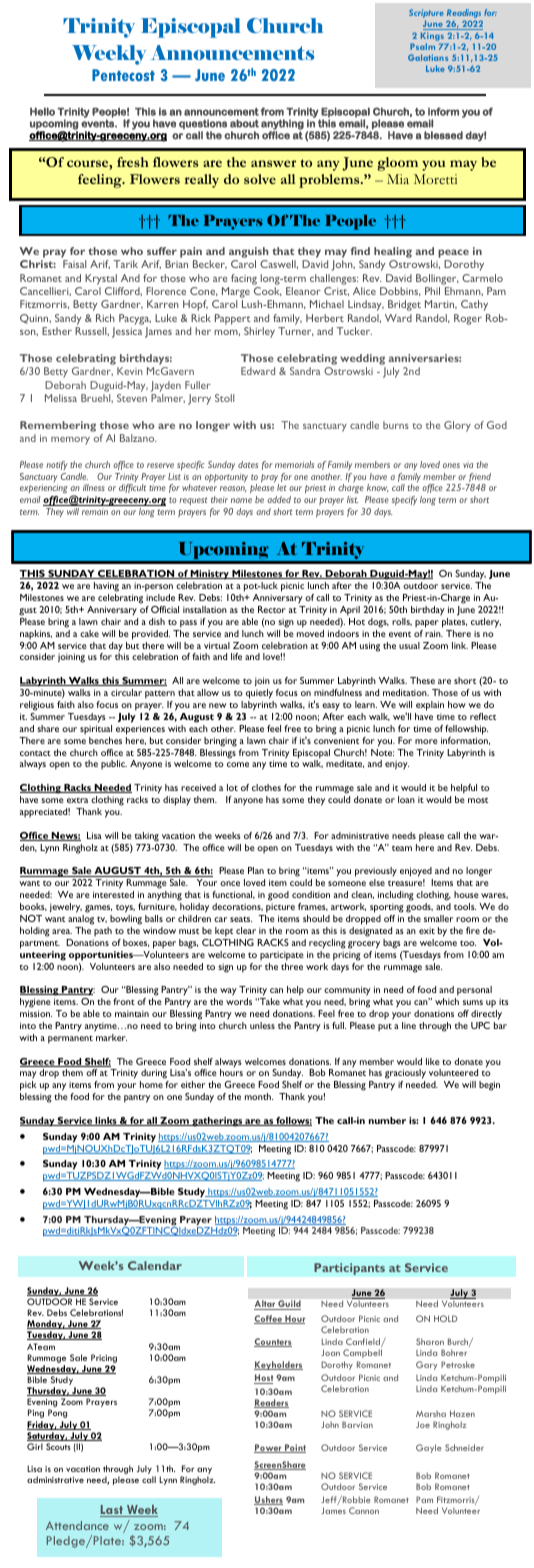  I want to click on Galatians, so click(428, 57).
